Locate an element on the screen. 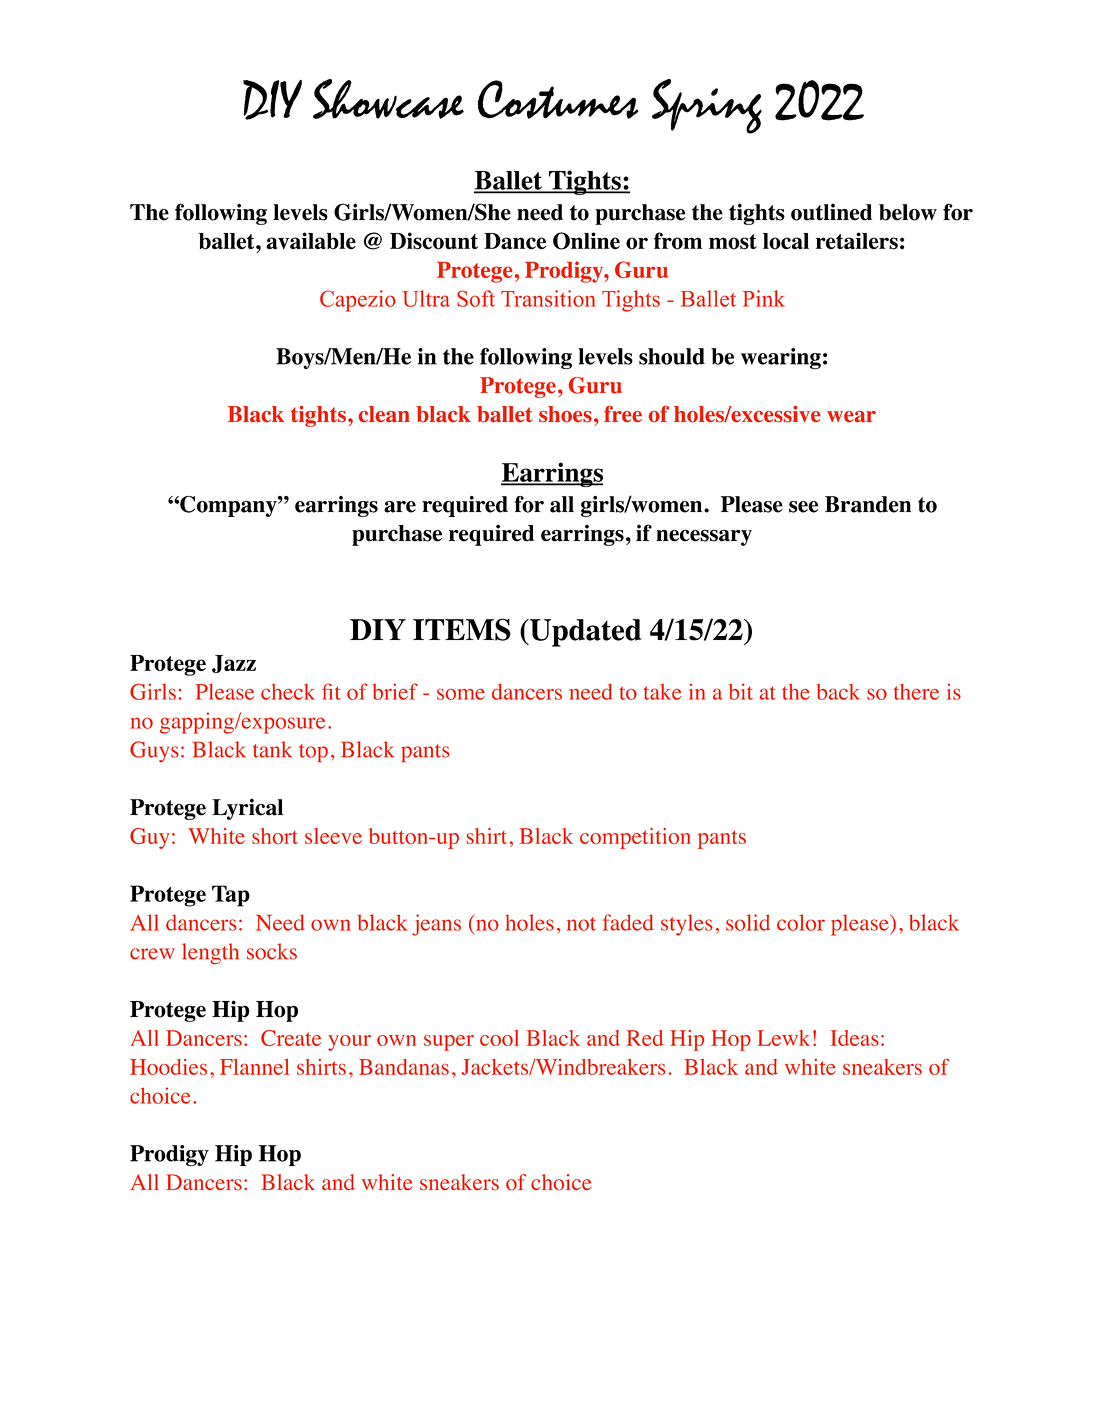 The width and height of the screenshot is (1104, 1428). Showcase is located at coordinates (388, 99).
